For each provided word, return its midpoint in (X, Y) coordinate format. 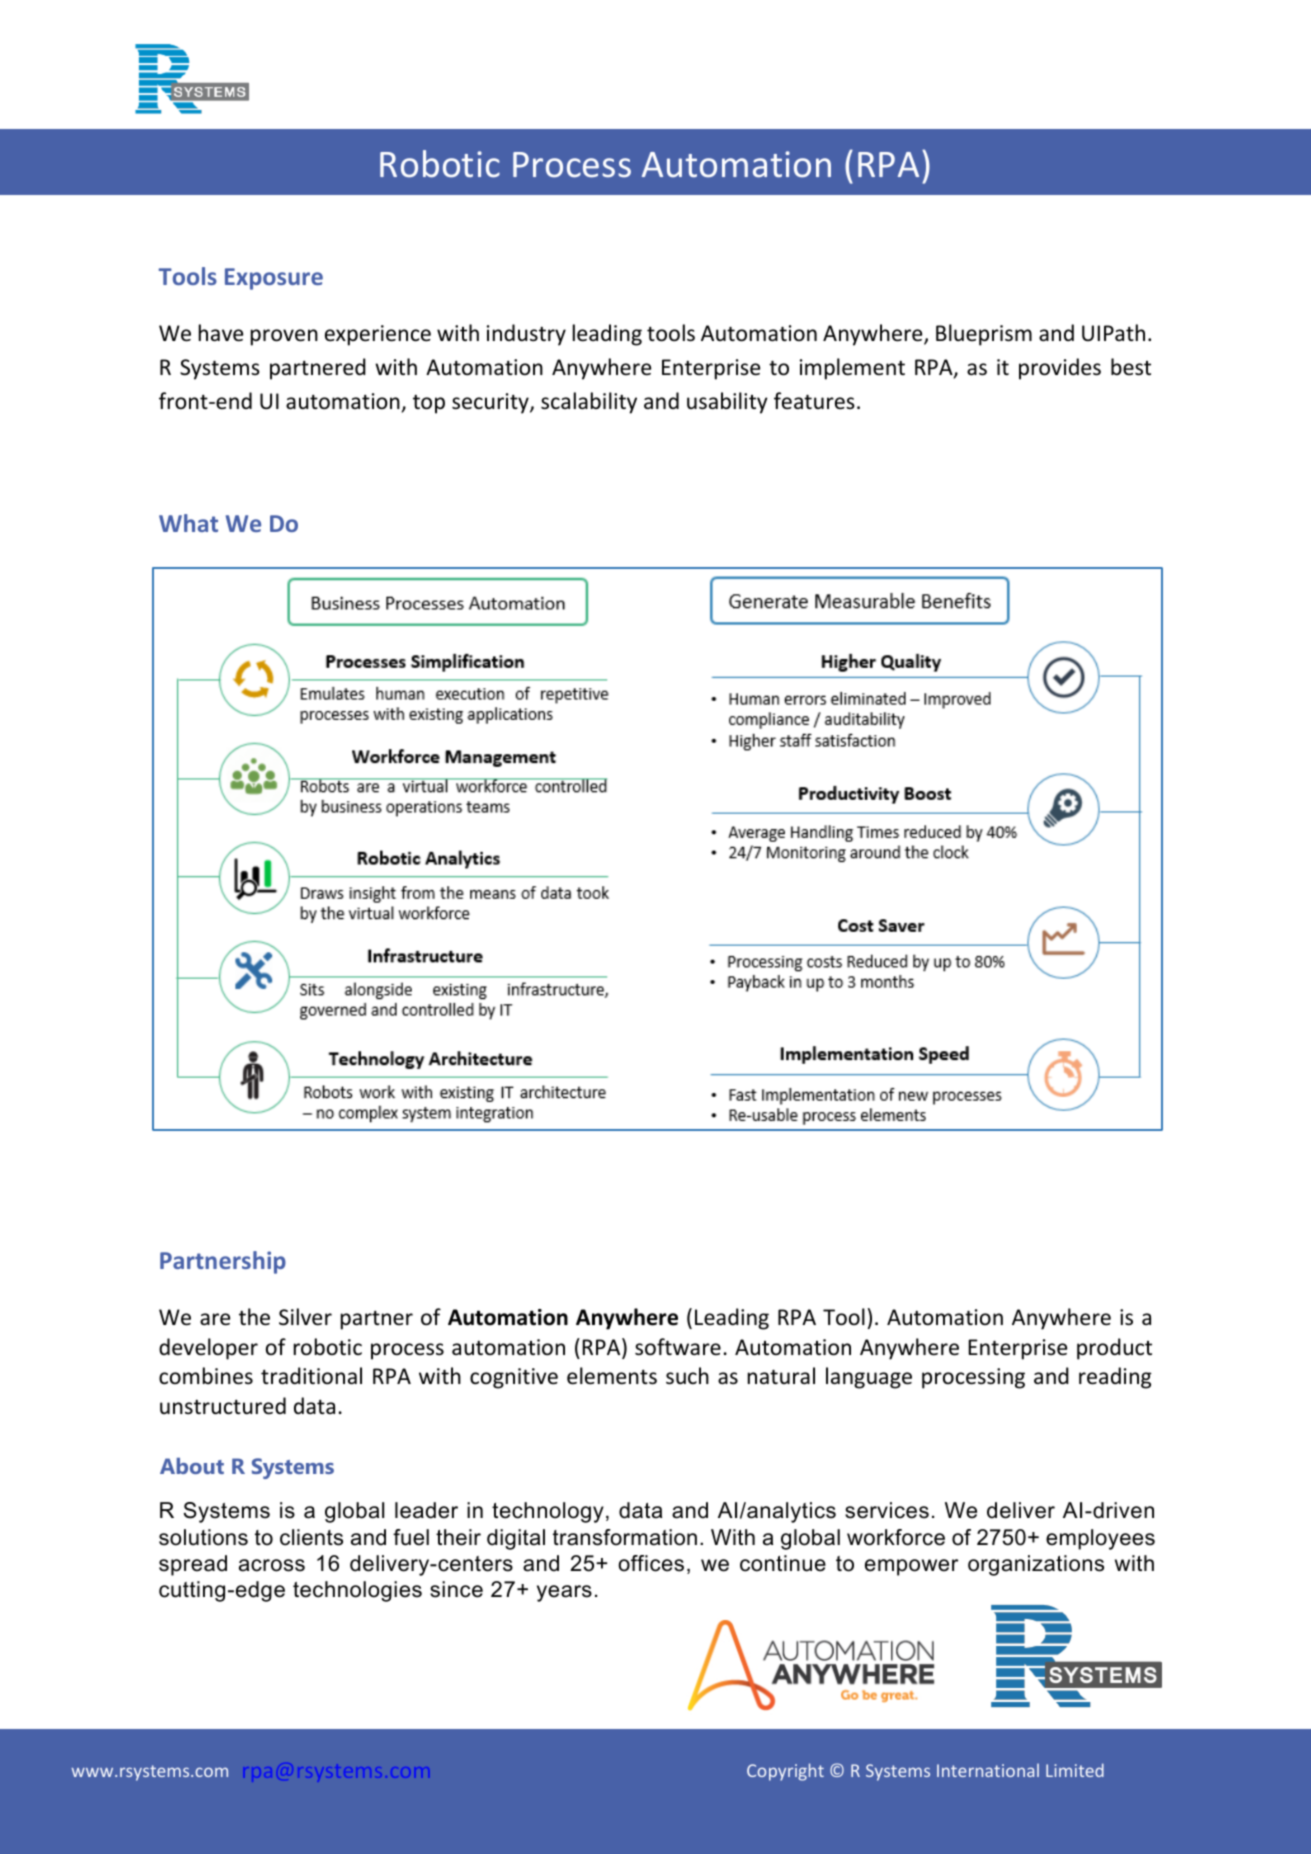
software (678, 1347)
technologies (357, 1591)
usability (727, 403)
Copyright (785, 1772)
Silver (305, 1317)
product (1114, 1349)
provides (1060, 369)
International (988, 1770)
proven (284, 337)
